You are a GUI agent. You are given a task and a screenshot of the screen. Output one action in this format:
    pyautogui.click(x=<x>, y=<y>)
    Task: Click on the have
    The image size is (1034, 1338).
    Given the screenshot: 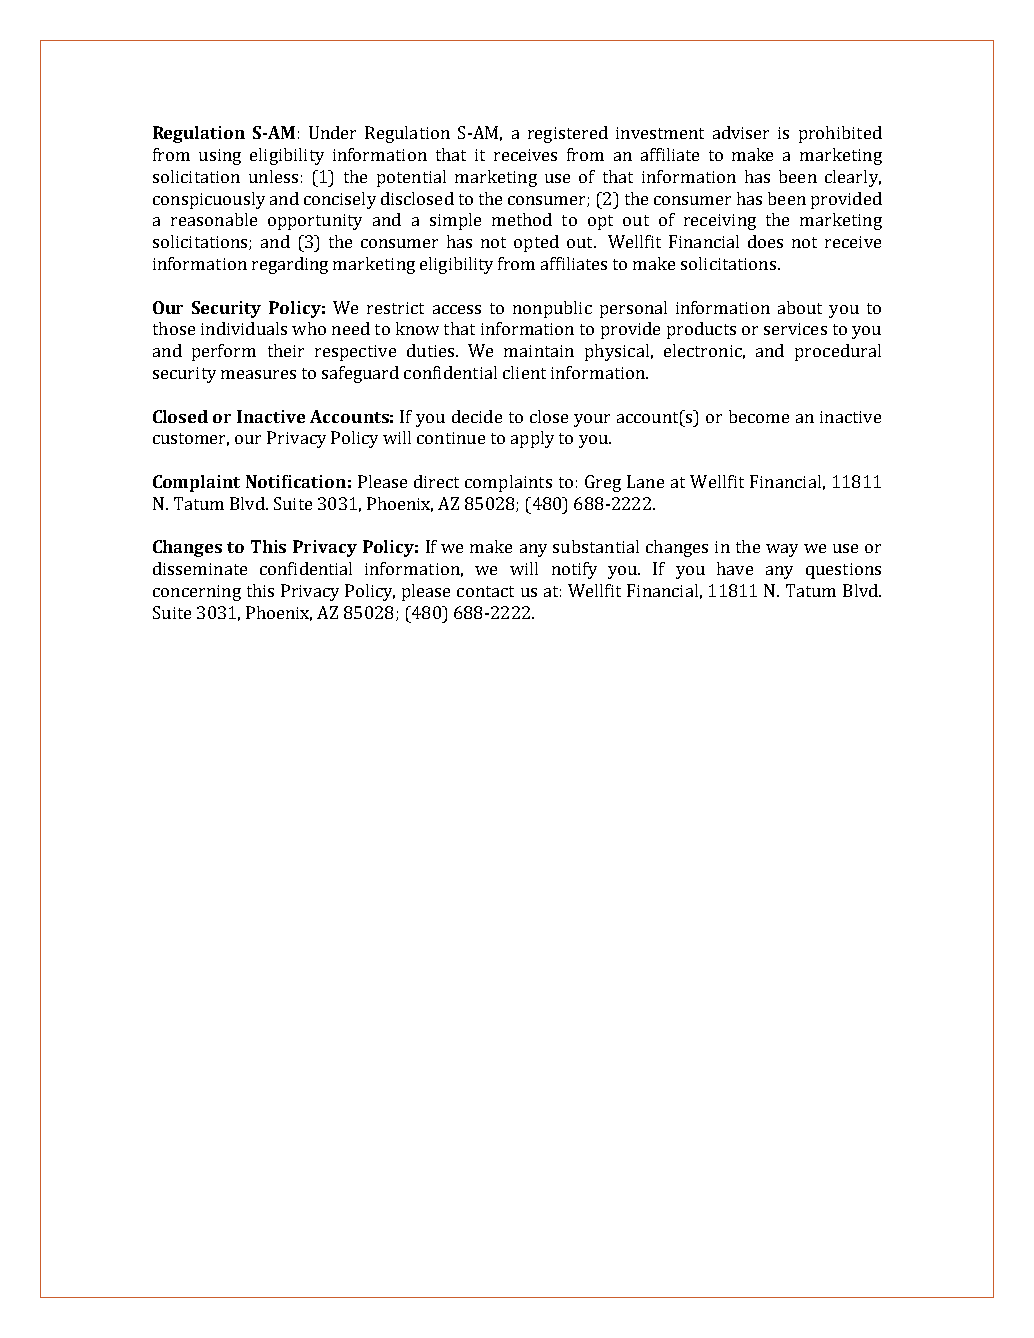 What is the action you would take?
    pyautogui.click(x=735, y=568)
